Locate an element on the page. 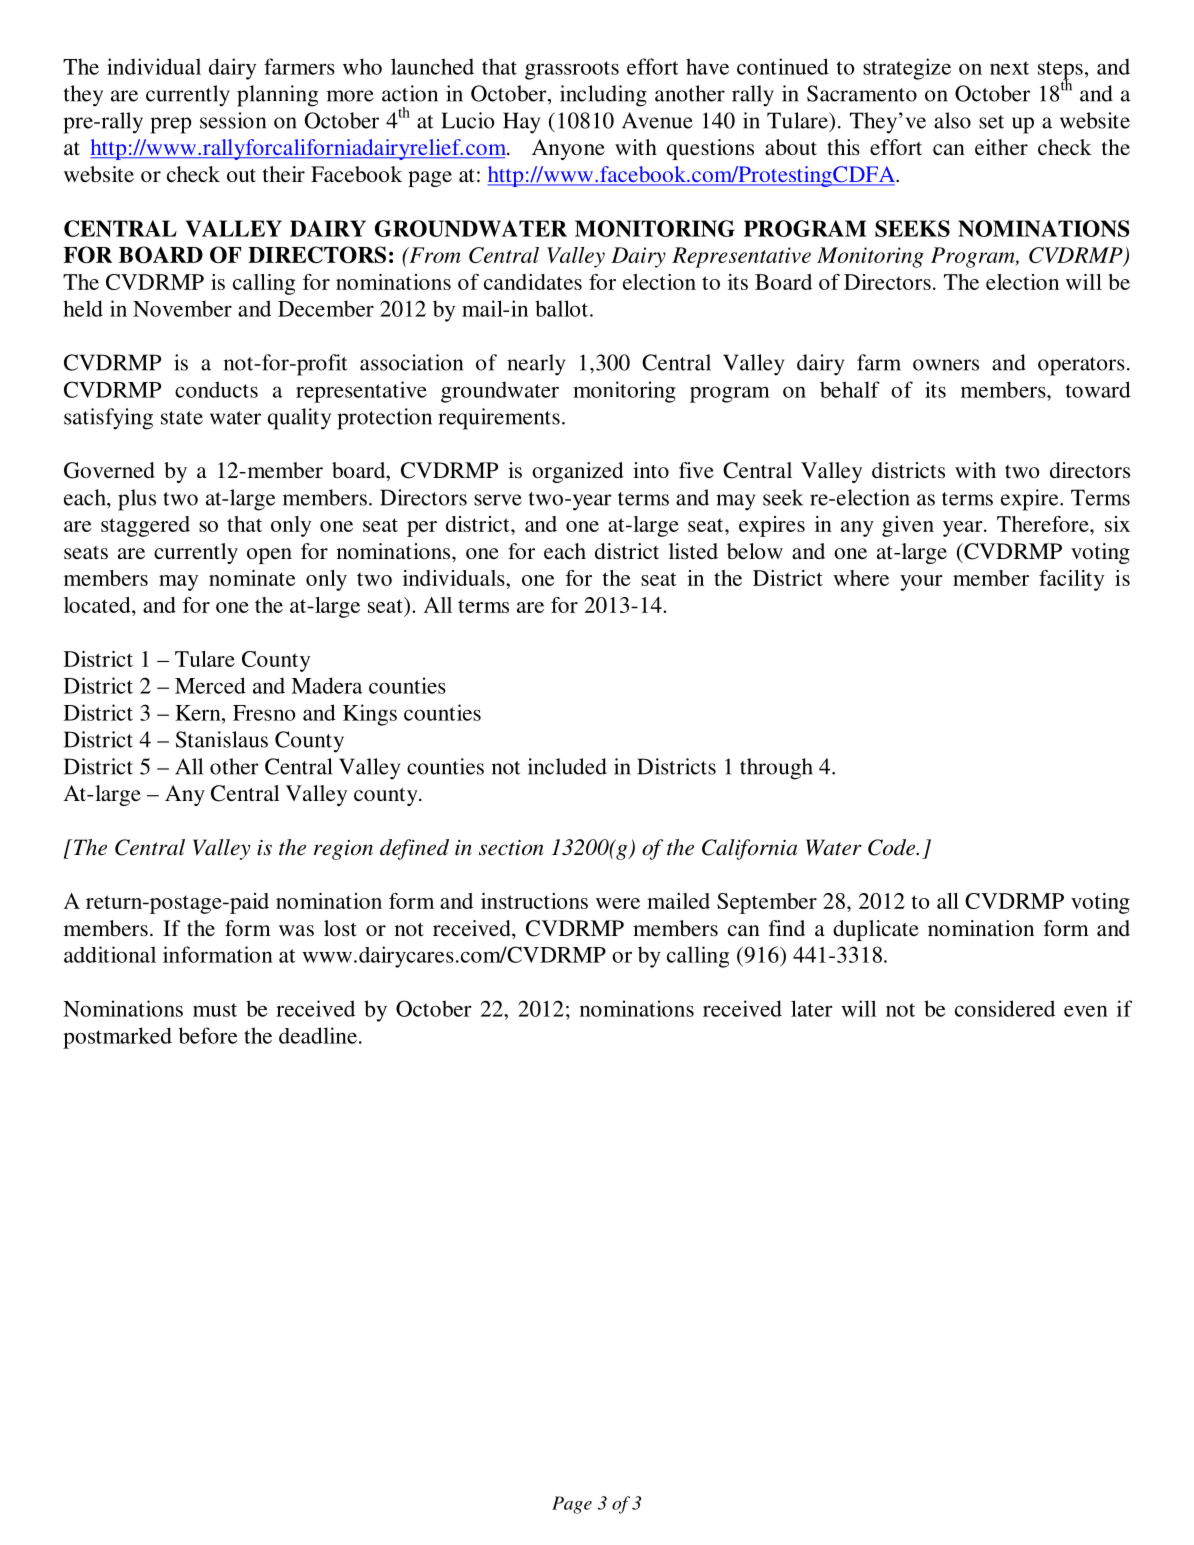 The width and height of the document is (1194, 1545). through is located at coordinates (776, 769).
